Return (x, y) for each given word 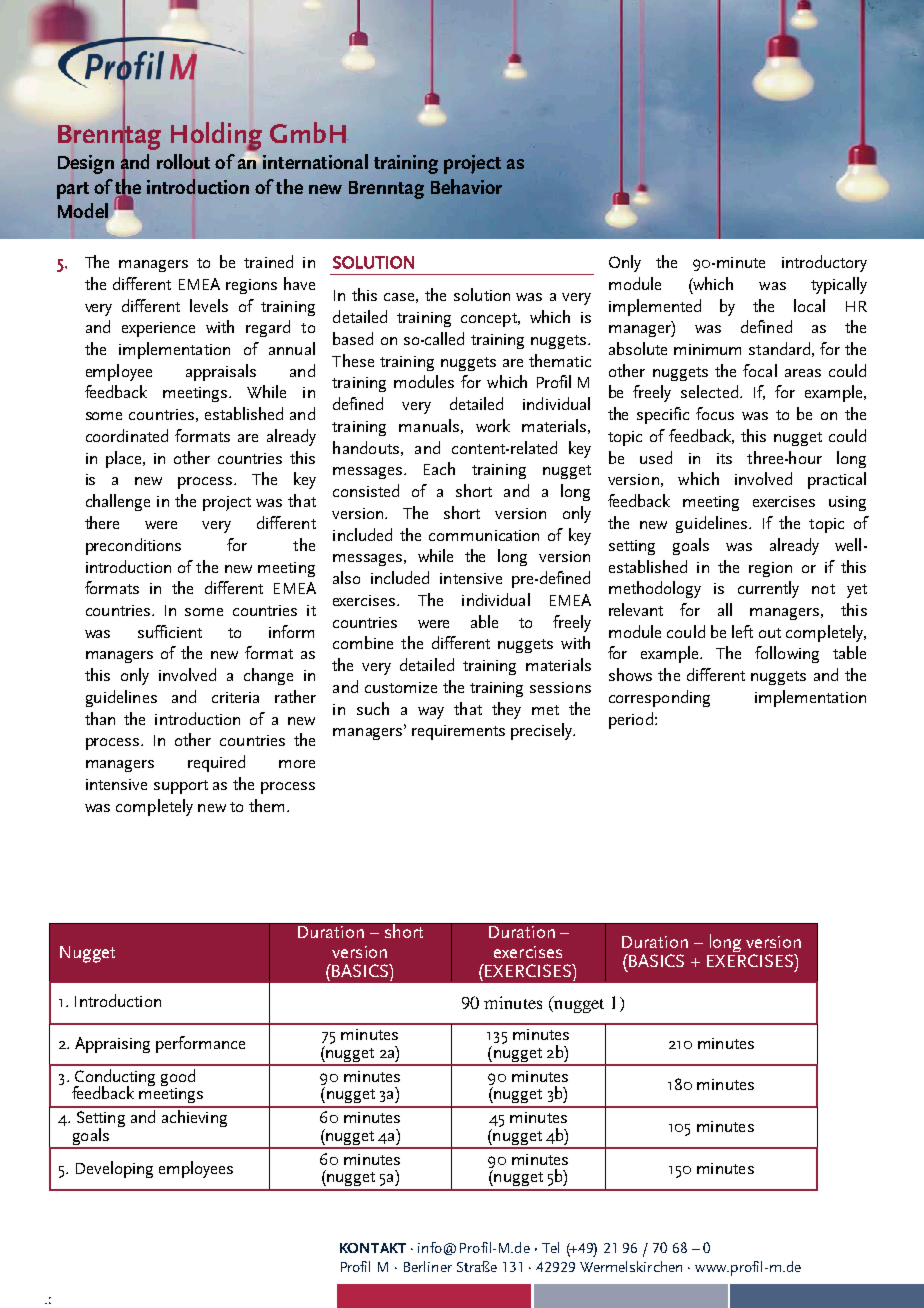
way (431, 713)
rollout (183, 161)
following (787, 654)
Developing (114, 1169)
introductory (824, 263)
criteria (235, 697)
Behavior (466, 186)
